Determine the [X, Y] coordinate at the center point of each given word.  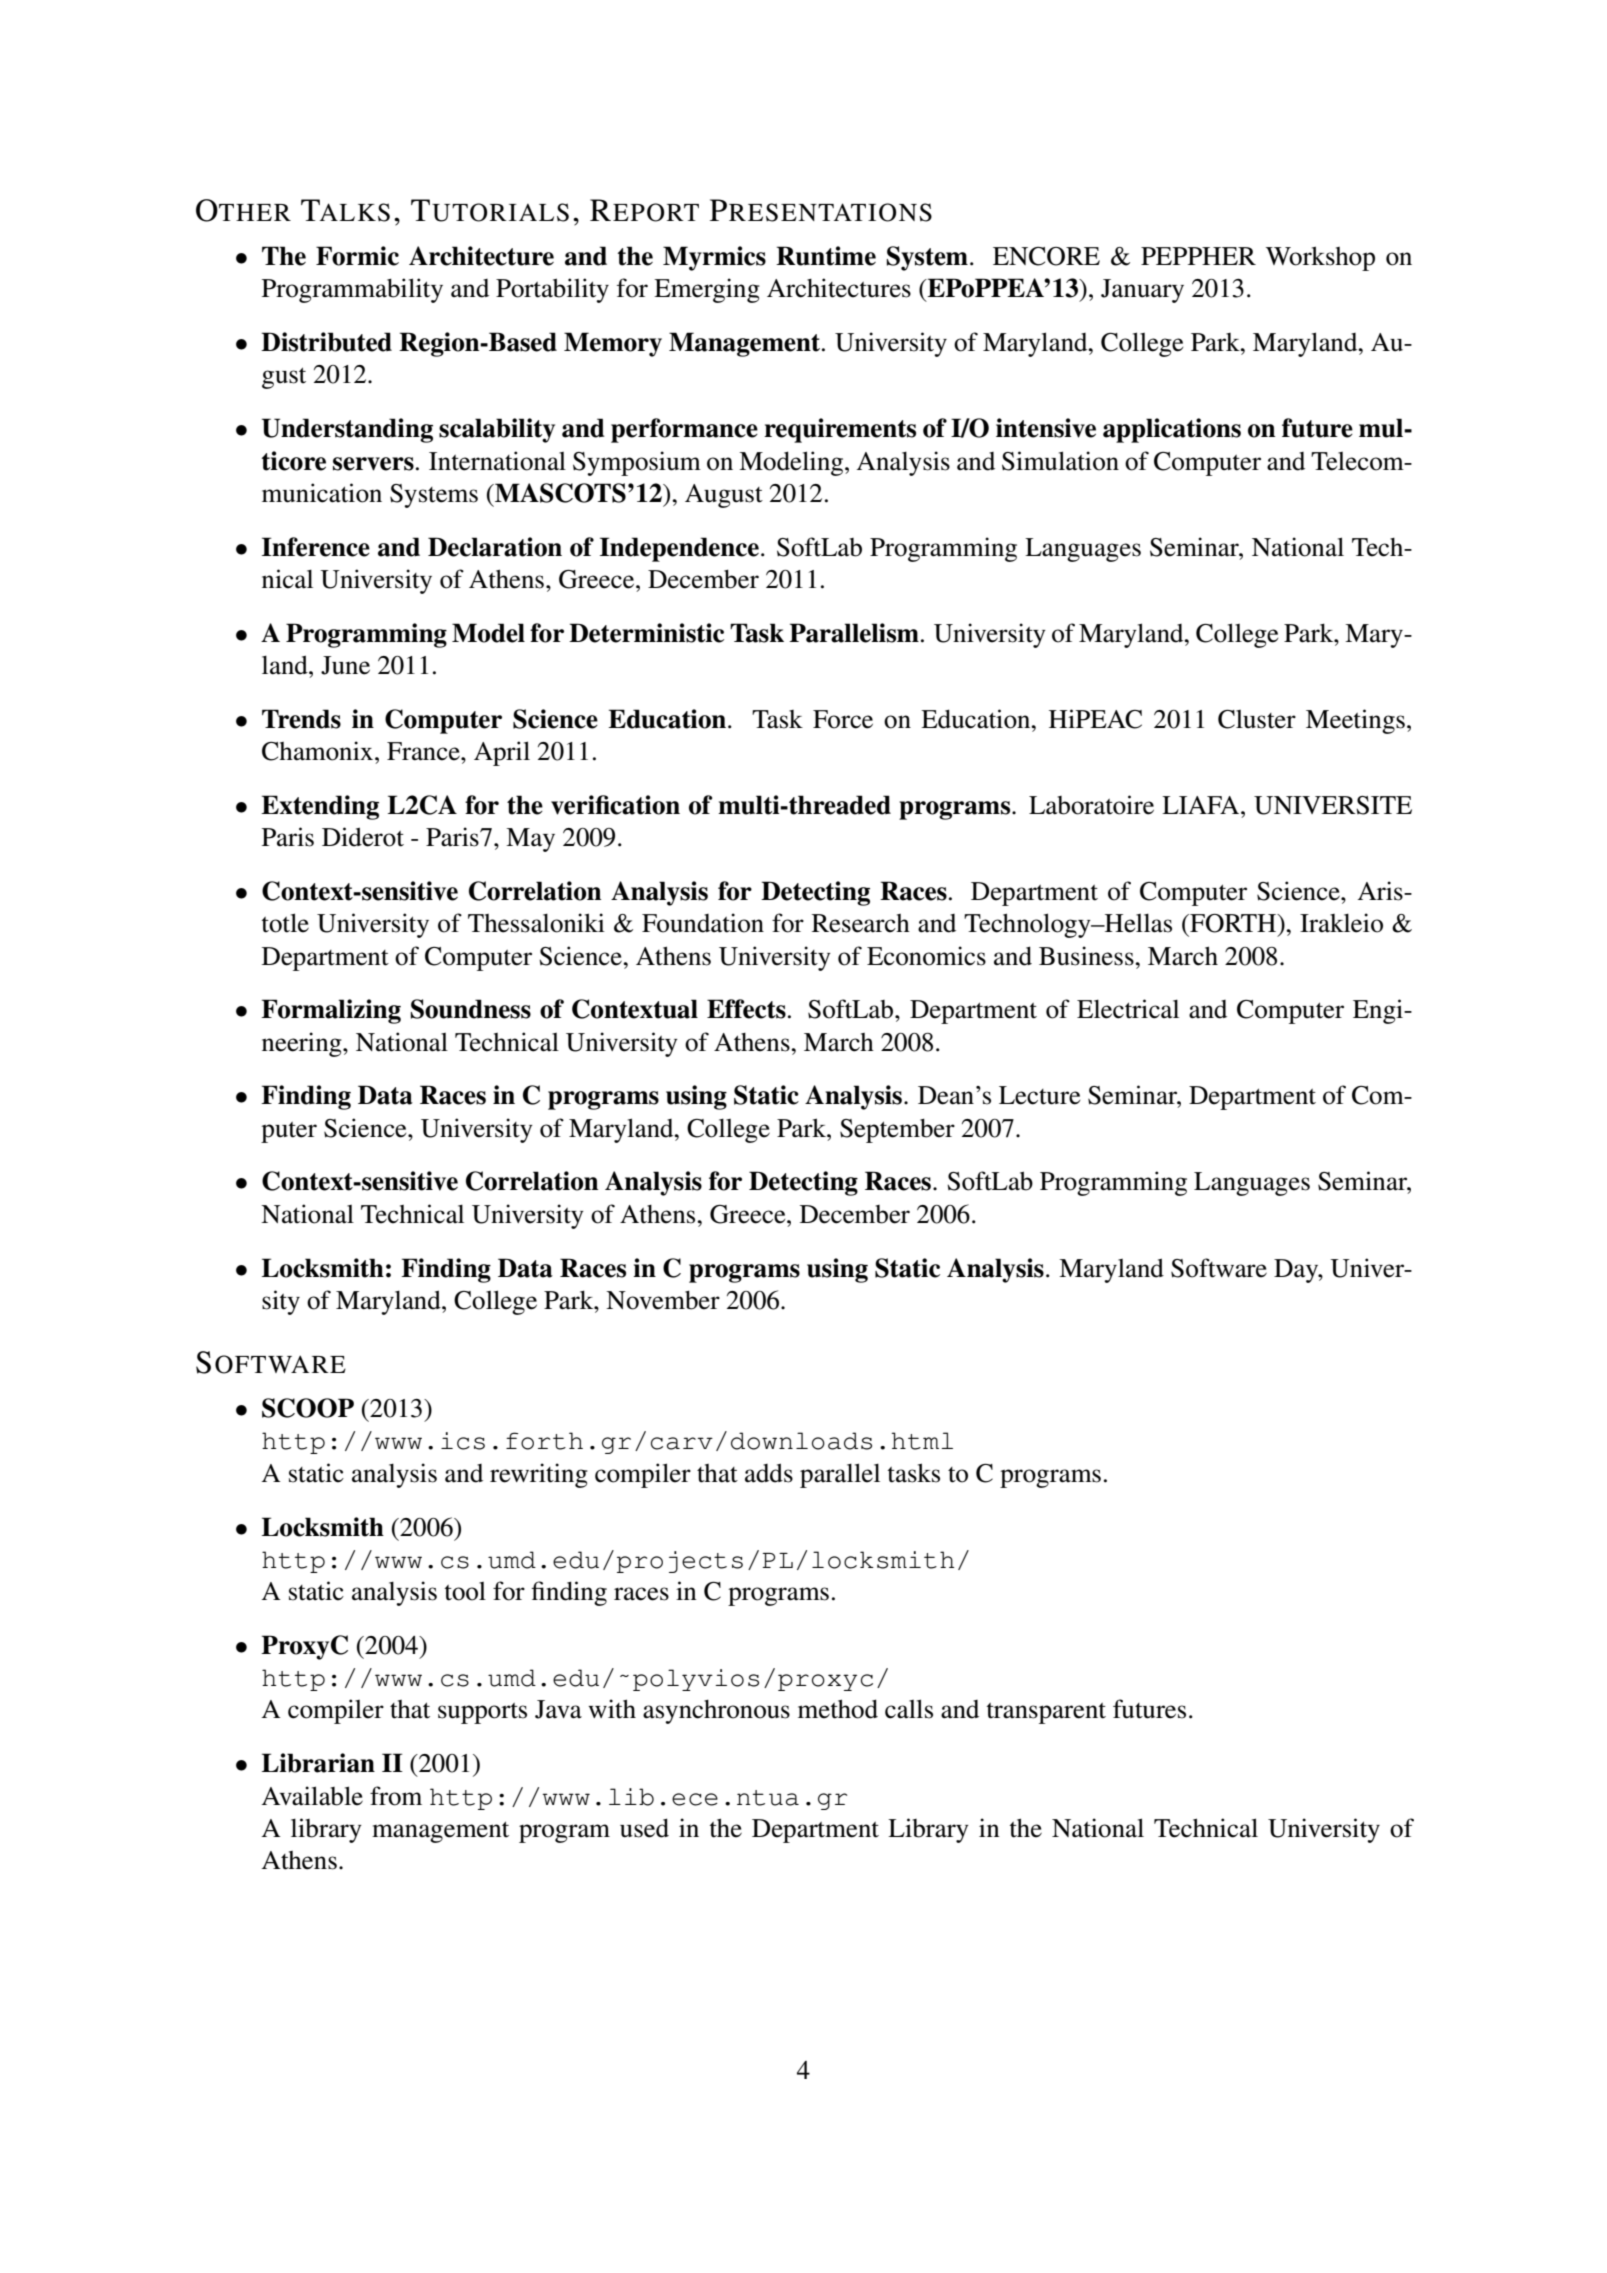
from [396, 1796]
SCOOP [308, 1408]
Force [843, 719]
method [838, 1709]
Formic [357, 256]
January [1142, 291]
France [424, 751]
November [663, 1300]
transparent [1046, 1713]
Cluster [1257, 719]
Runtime [826, 256]
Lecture [1039, 1095]
